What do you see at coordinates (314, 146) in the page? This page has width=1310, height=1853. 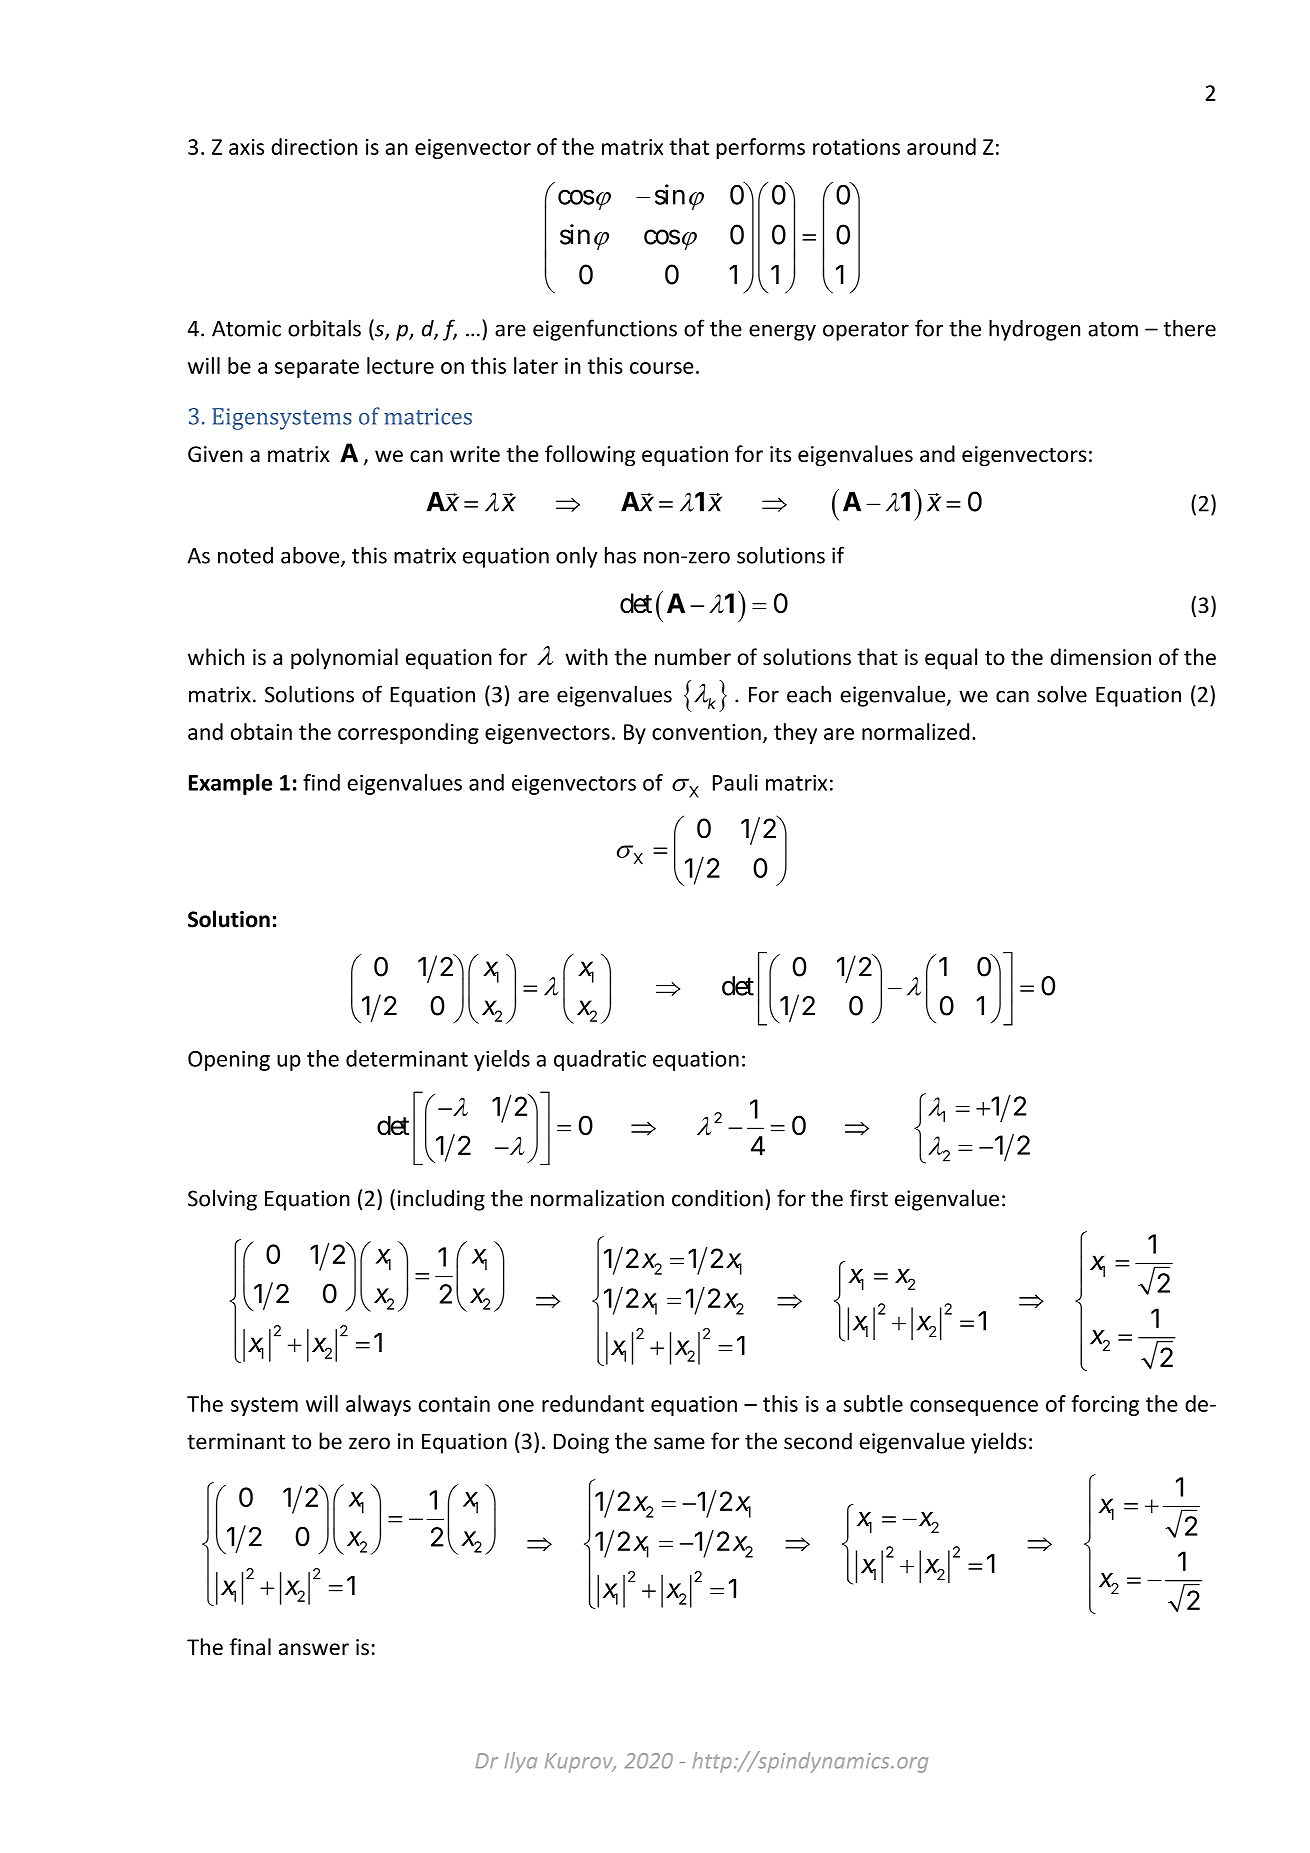 I see `direction` at bounding box center [314, 146].
